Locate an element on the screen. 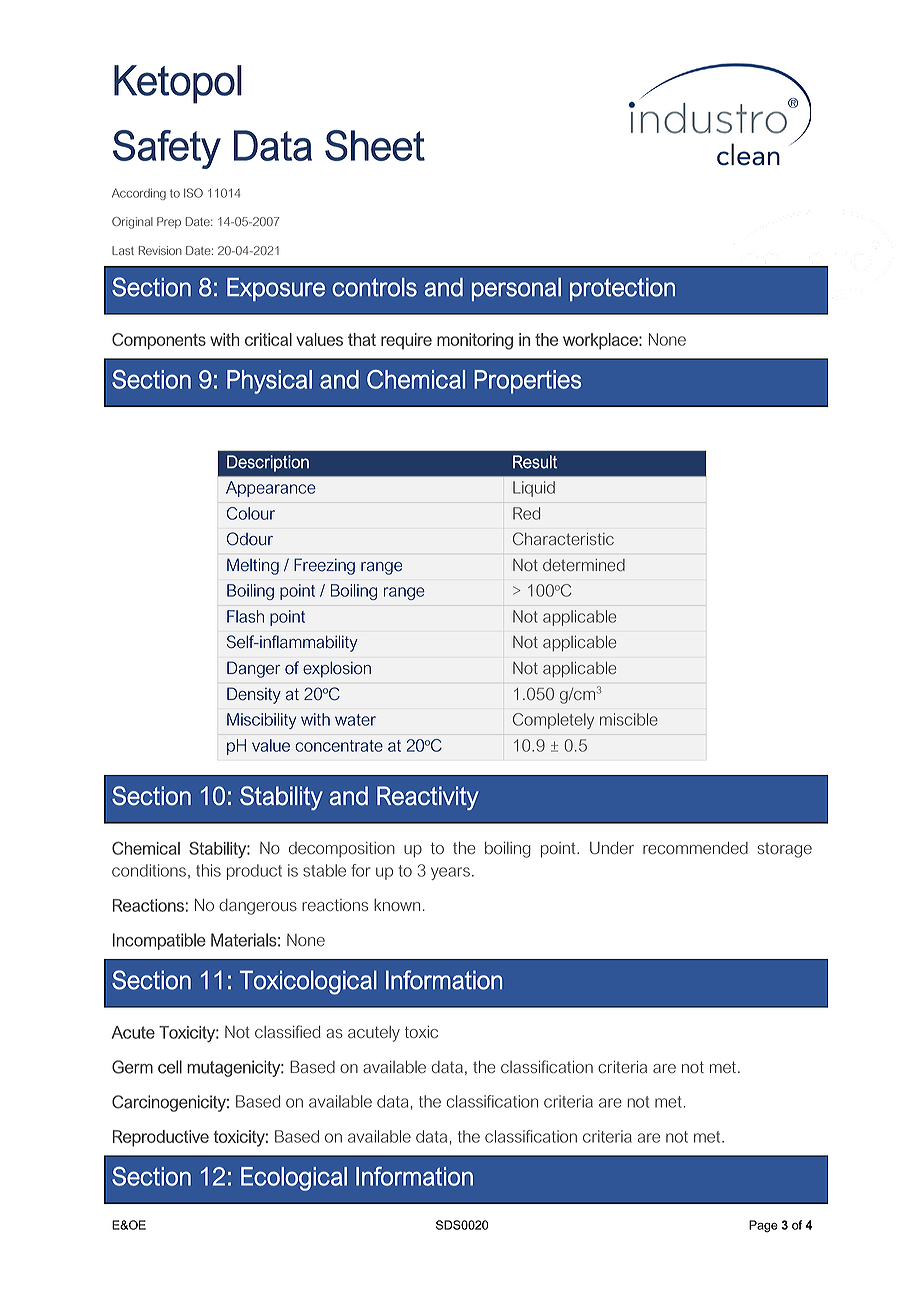 Image resolution: width=924 pixels, height=1308 pixels. workplace is located at coordinates (601, 341).
